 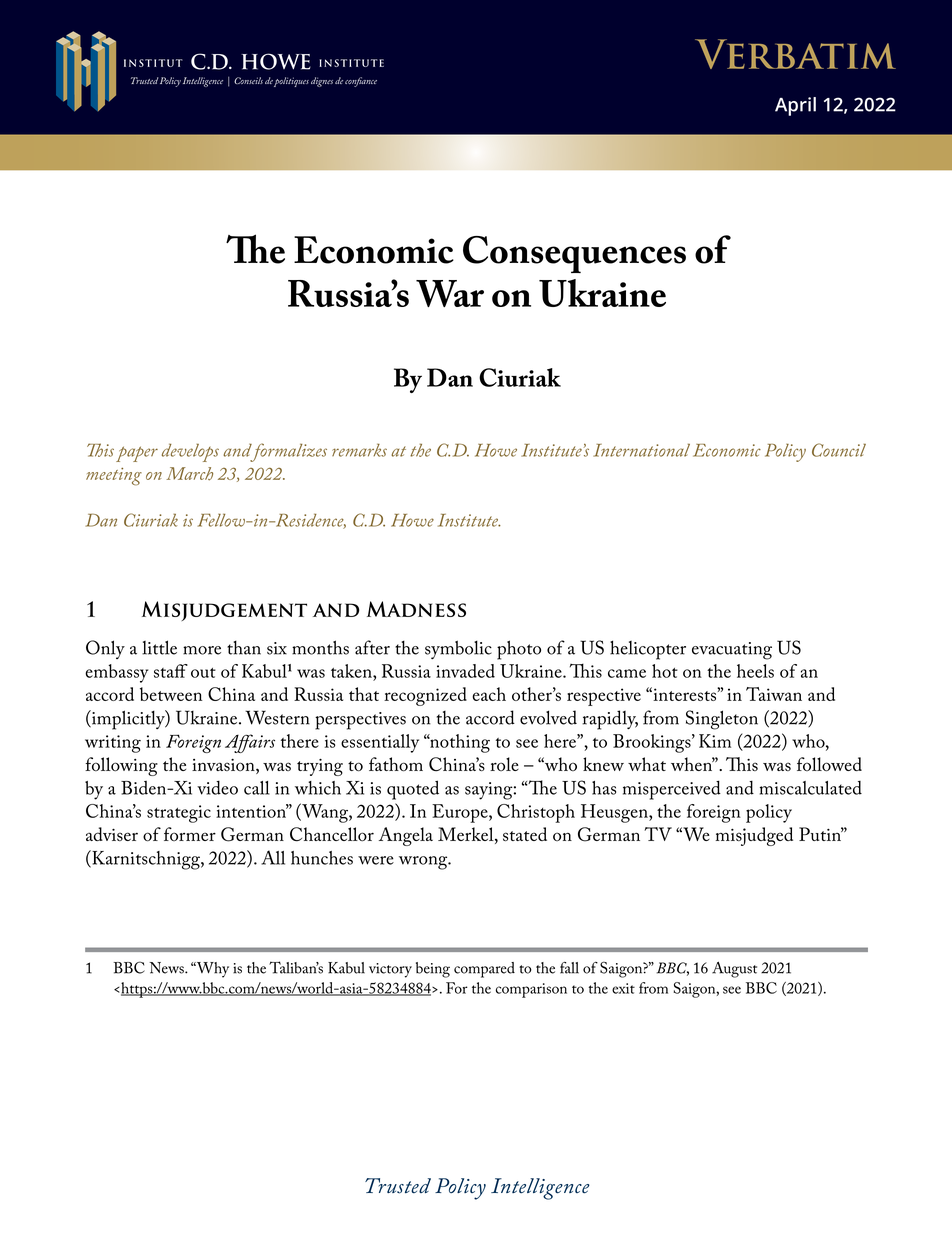 What do you see at coordinates (795, 106) in the screenshot?
I see `April` at bounding box center [795, 106].
